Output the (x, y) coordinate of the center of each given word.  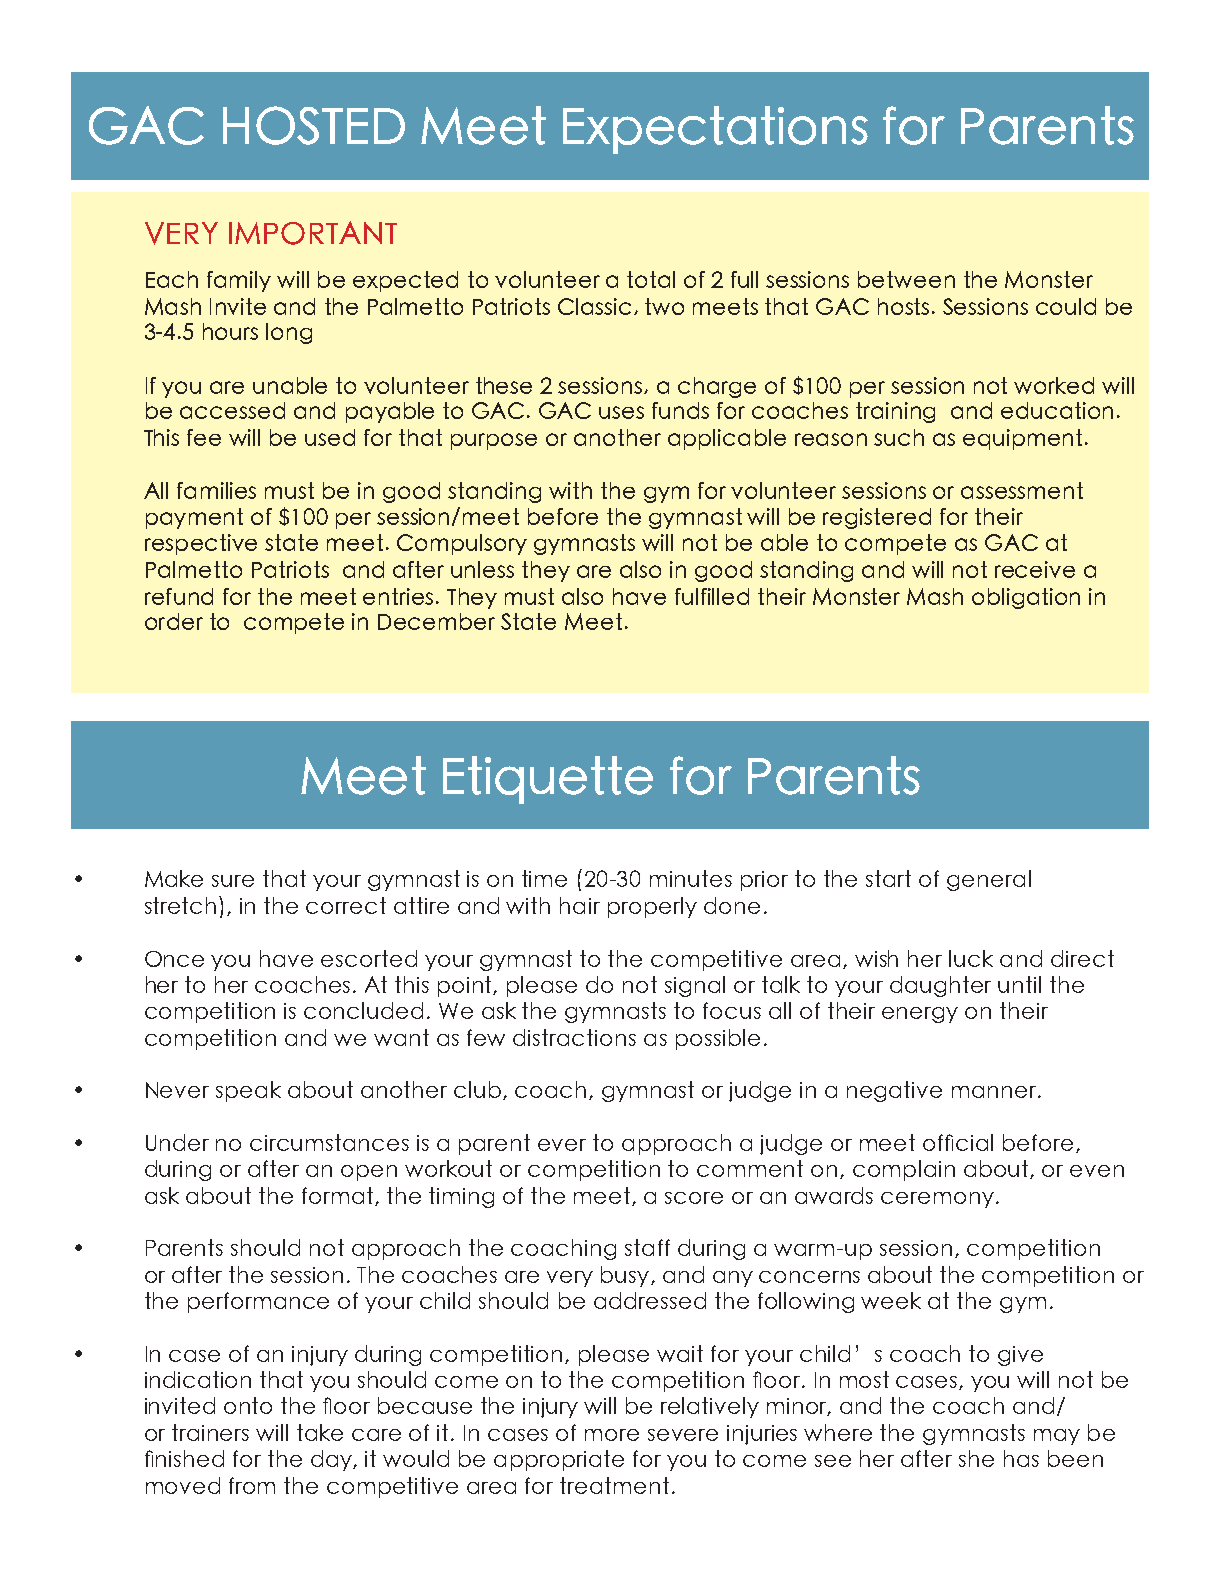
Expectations (715, 130)
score (694, 1198)
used (330, 437)
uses (621, 412)
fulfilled (712, 596)
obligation (1026, 598)
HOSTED (314, 125)
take (320, 1432)
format (339, 1196)
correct (346, 905)
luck (971, 958)
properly (652, 907)
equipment (1022, 439)
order (174, 621)
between (906, 279)
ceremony (937, 1200)
